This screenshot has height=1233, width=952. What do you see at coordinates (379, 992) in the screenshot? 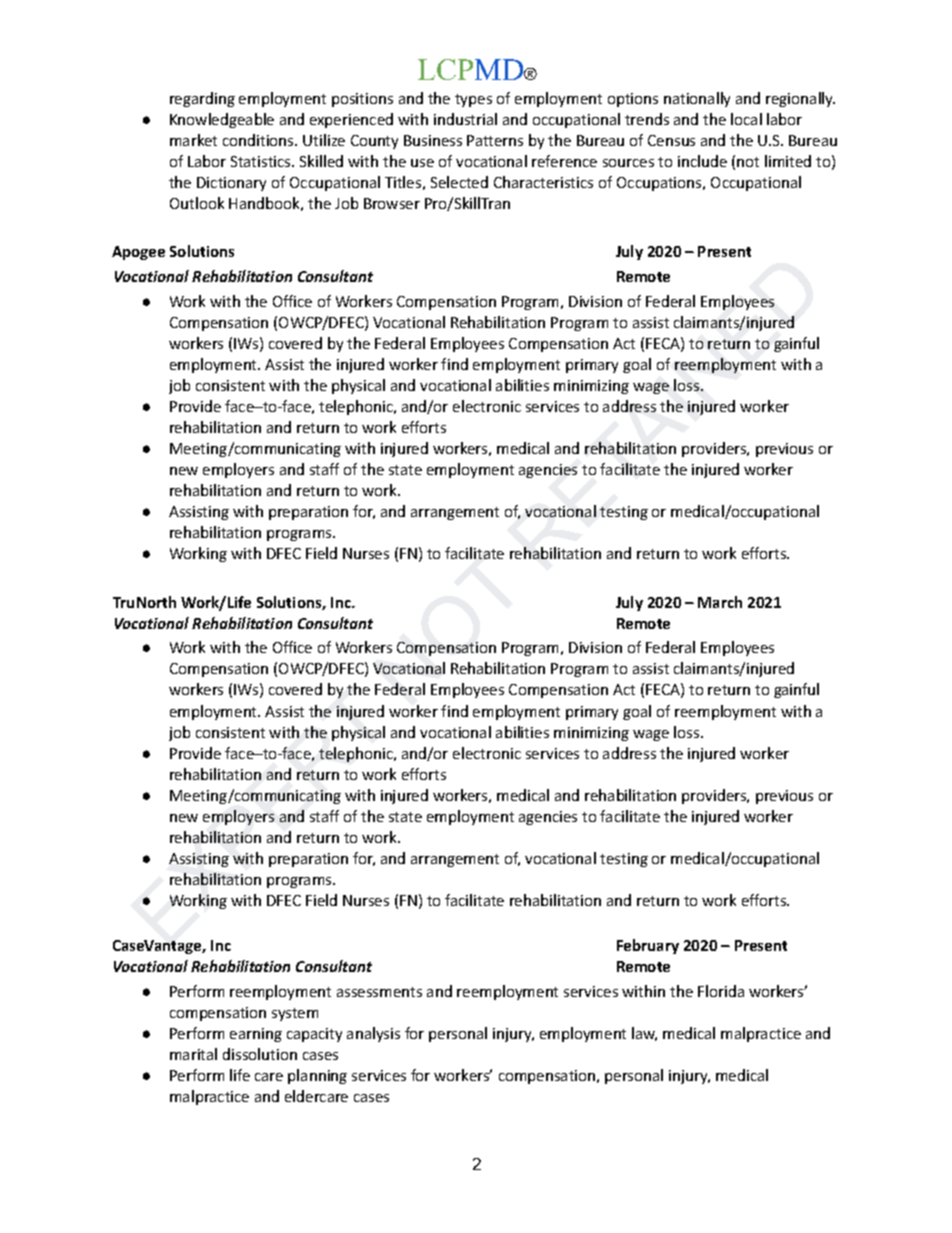
I see `assessments` at bounding box center [379, 992].
